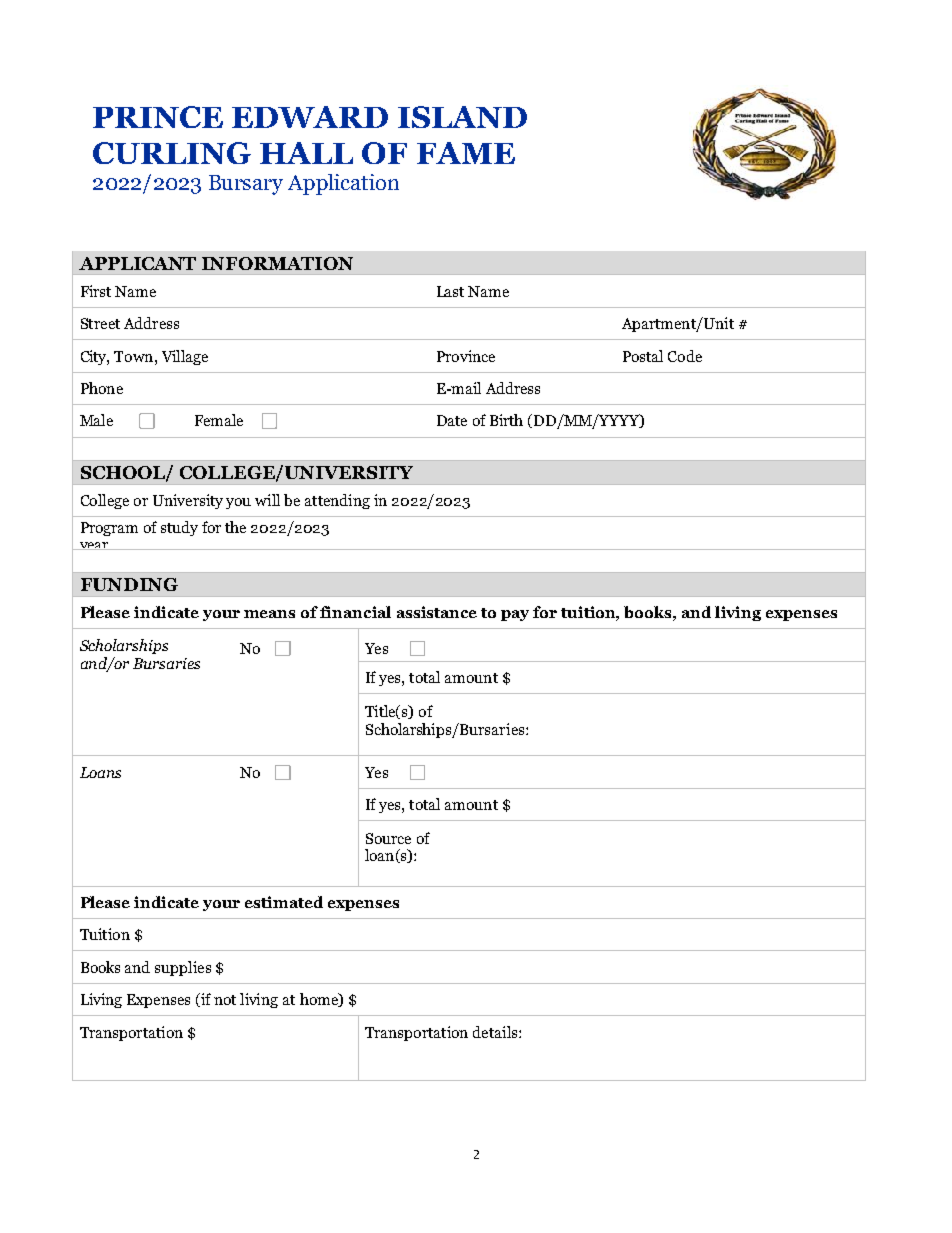  Describe the element at coordinates (179, 528) in the screenshot. I see `study` at that location.
